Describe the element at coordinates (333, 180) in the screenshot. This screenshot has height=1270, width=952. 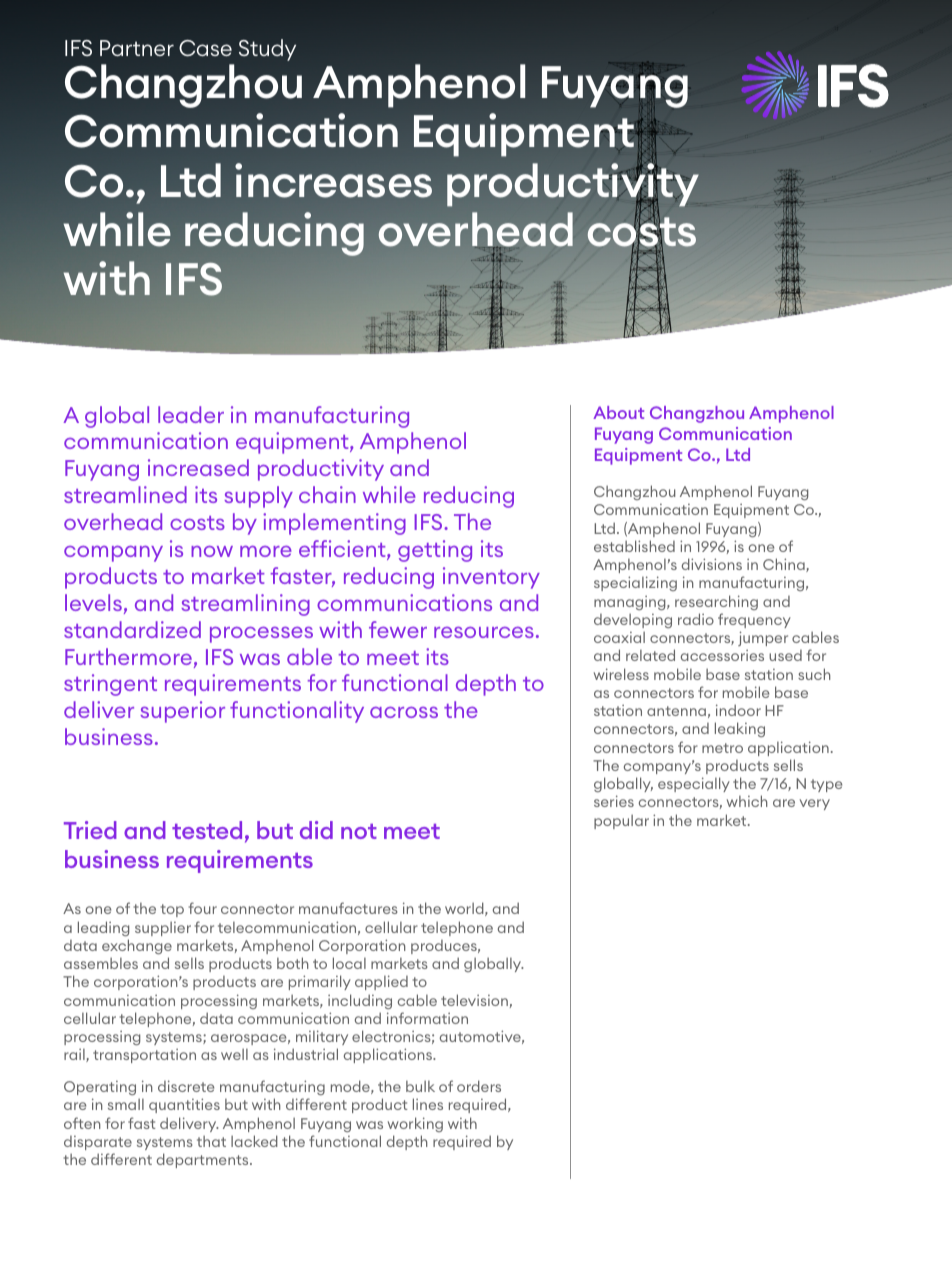
I see `increases` at that location.
